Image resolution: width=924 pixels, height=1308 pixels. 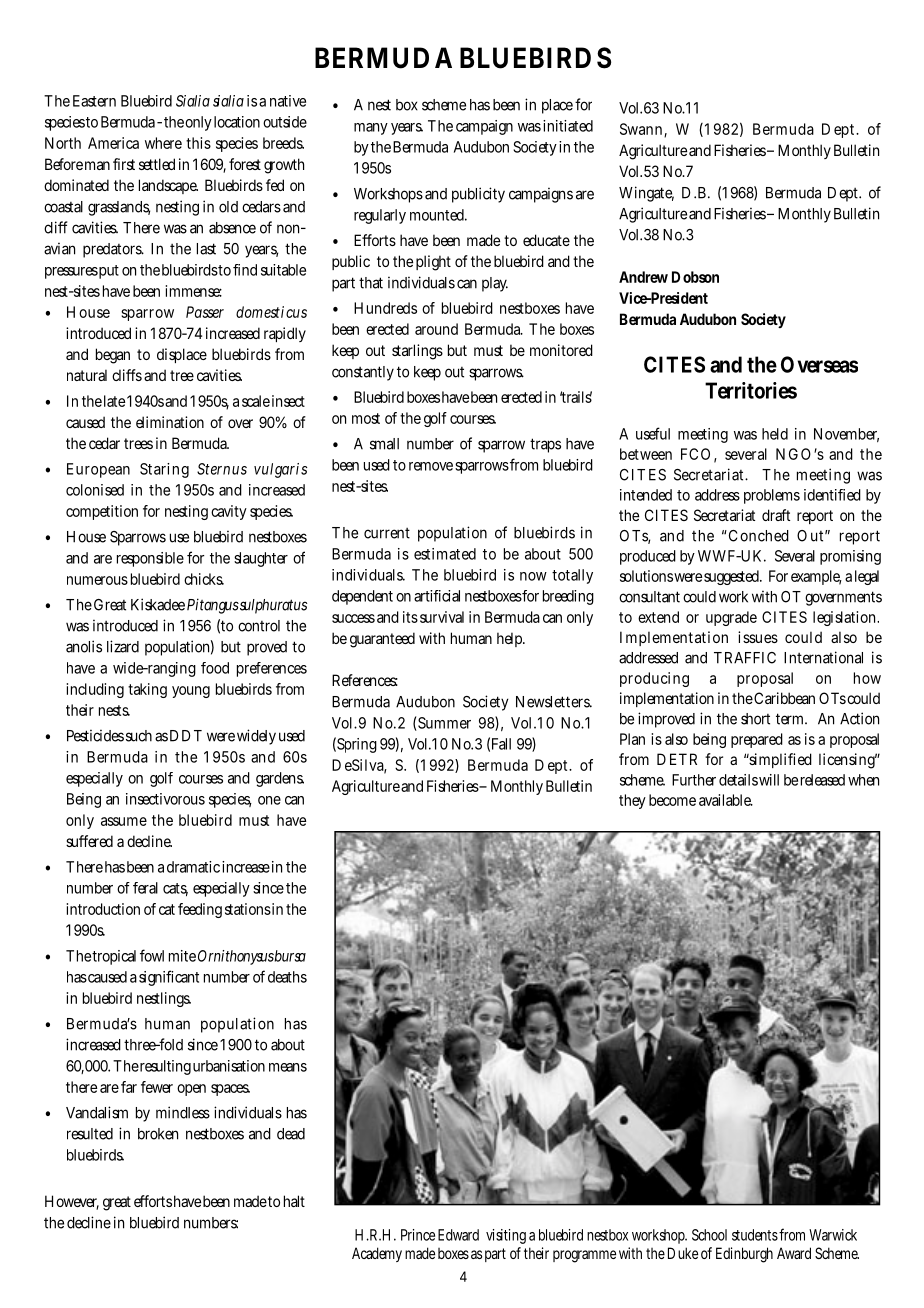 I want to click on many, so click(x=371, y=129).
